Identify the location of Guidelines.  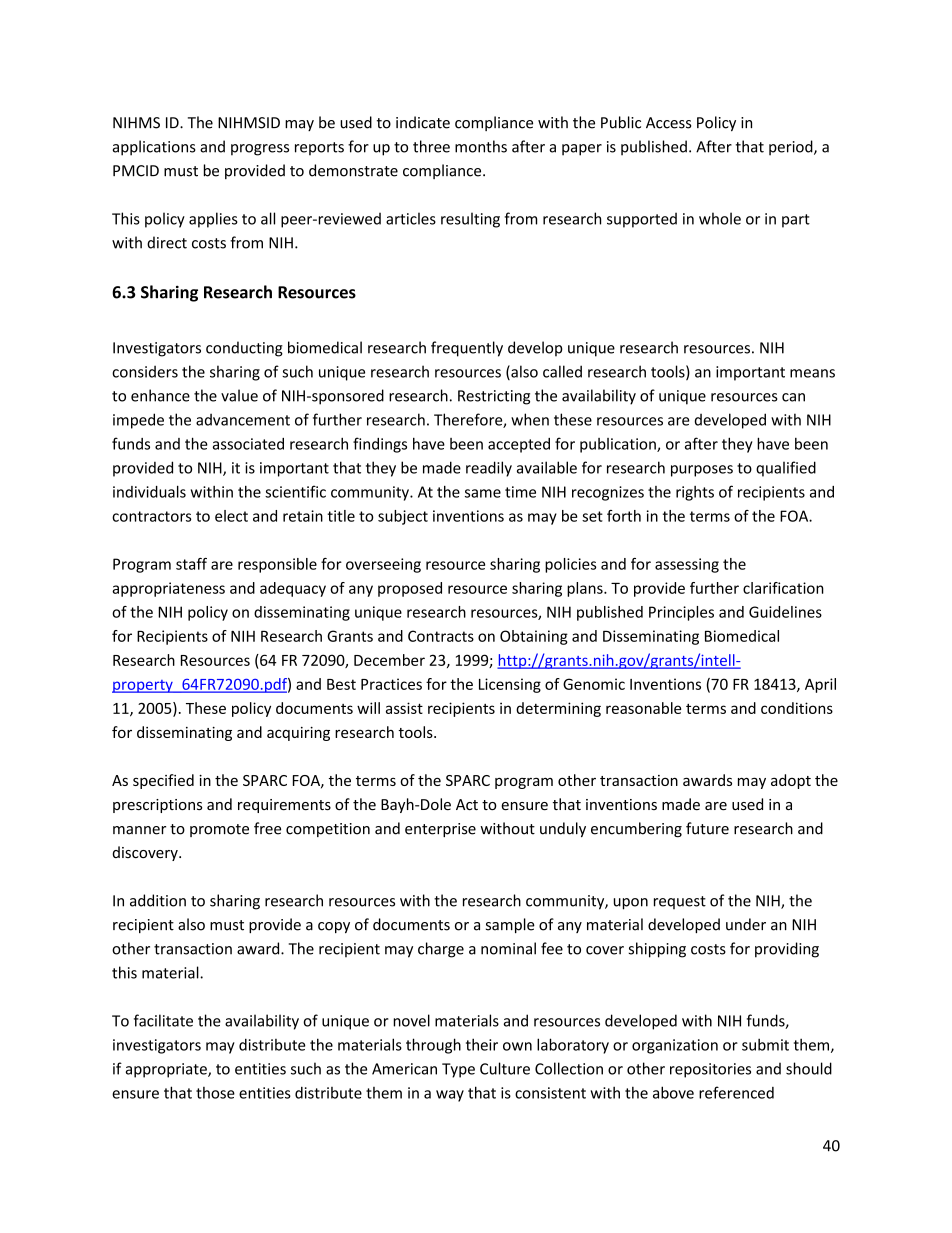
(785, 612).
